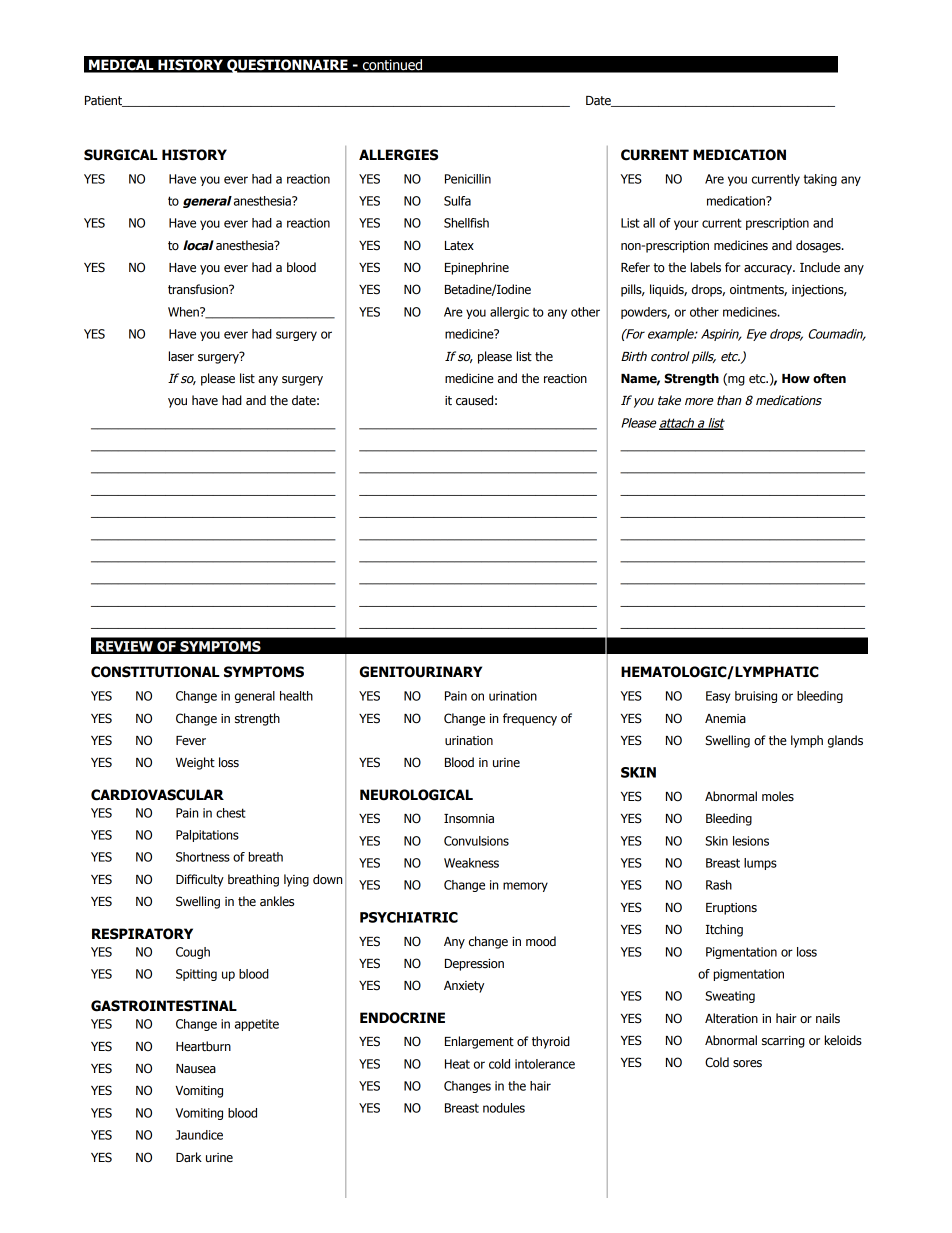 This screenshot has width=952, height=1233. What do you see at coordinates (778, 796) in the screenshot?
I see `moles` at bounding box center [778, 796].
